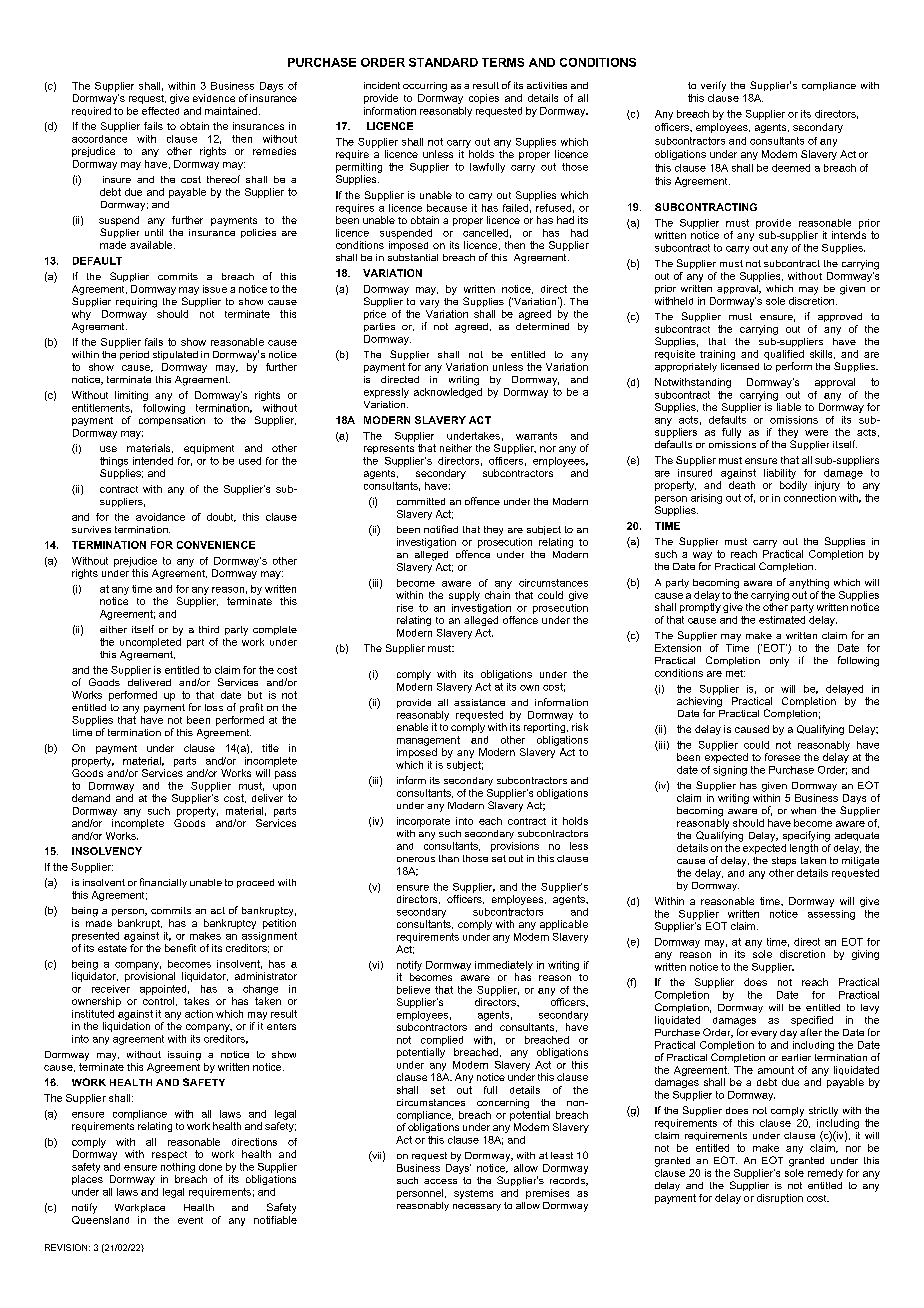 The width and height of the page is (924, 1308). Describe the element at coordinates (779, 662) in the page. I see `only` at that location.
